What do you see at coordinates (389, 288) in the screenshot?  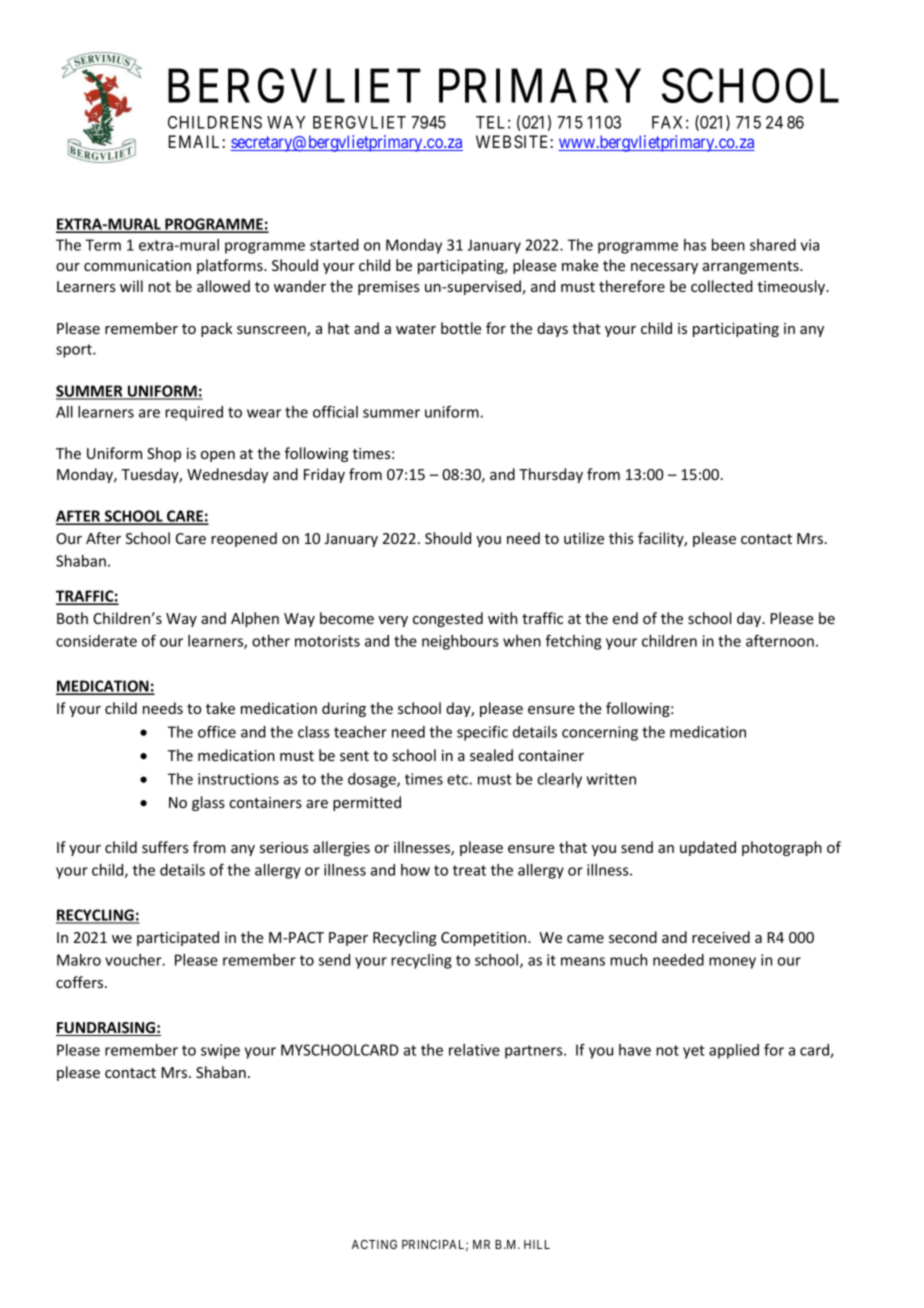 I see `premises` at bounding box center [389, 288].
